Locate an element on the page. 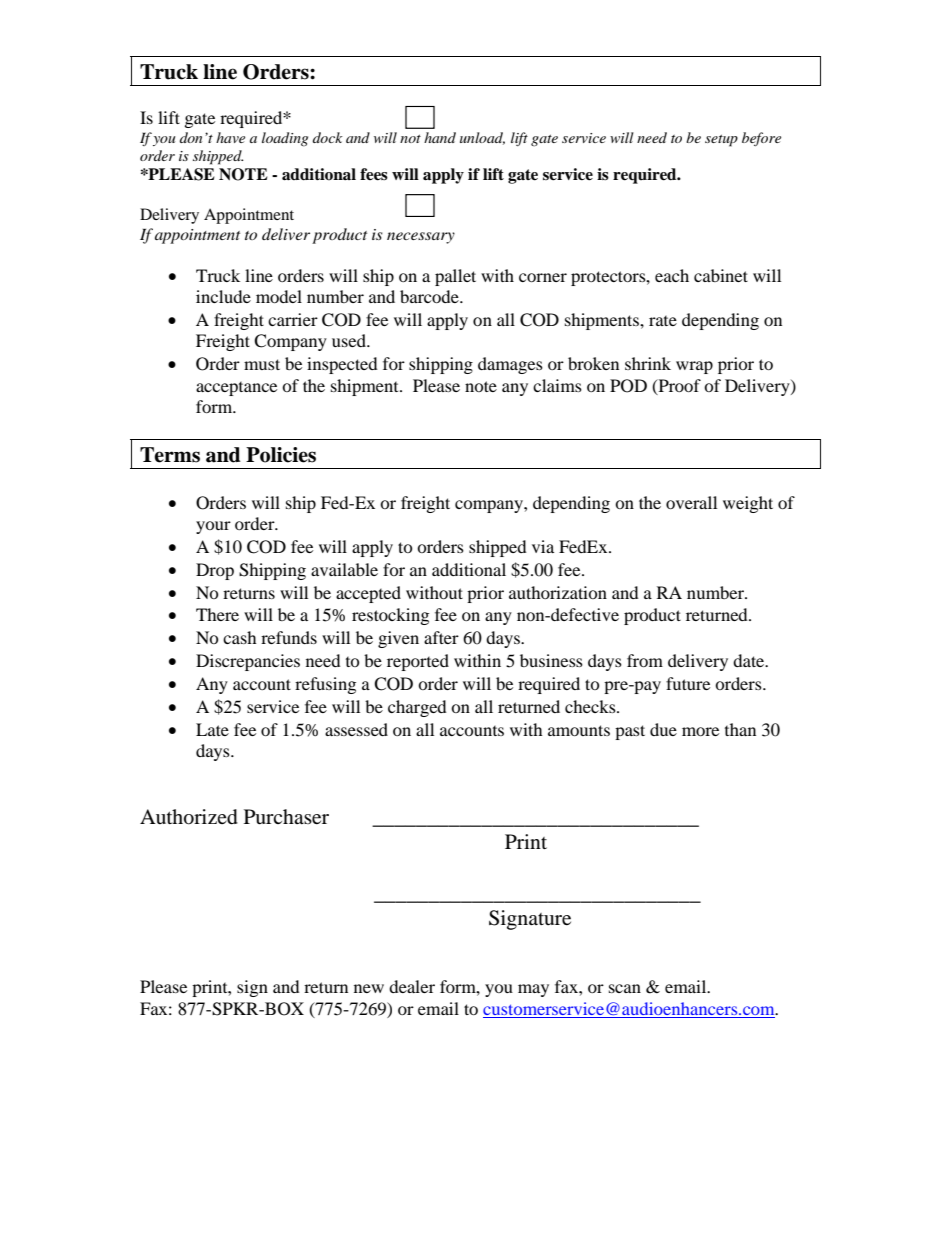 This page has height=1233, width=952. via is located at coordinates (543, 546).
